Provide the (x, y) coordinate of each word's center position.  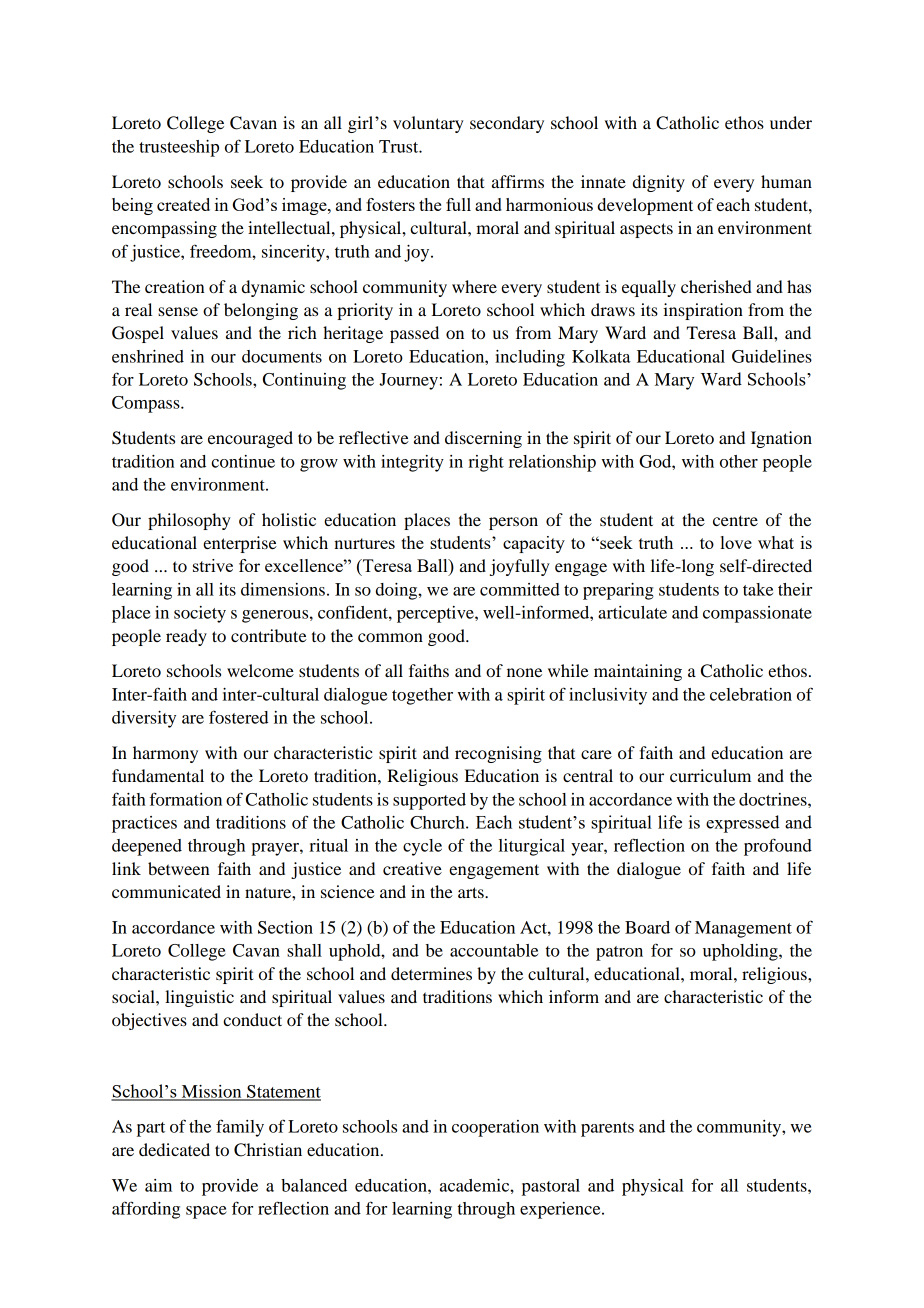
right (486, 463)
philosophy (189, 521)
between (178, 868)
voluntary (428, 124)
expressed (743, 824)
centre (735, 520)
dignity (659, 183)
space (206, 1212)
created (183, 204)
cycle (422, 847)
